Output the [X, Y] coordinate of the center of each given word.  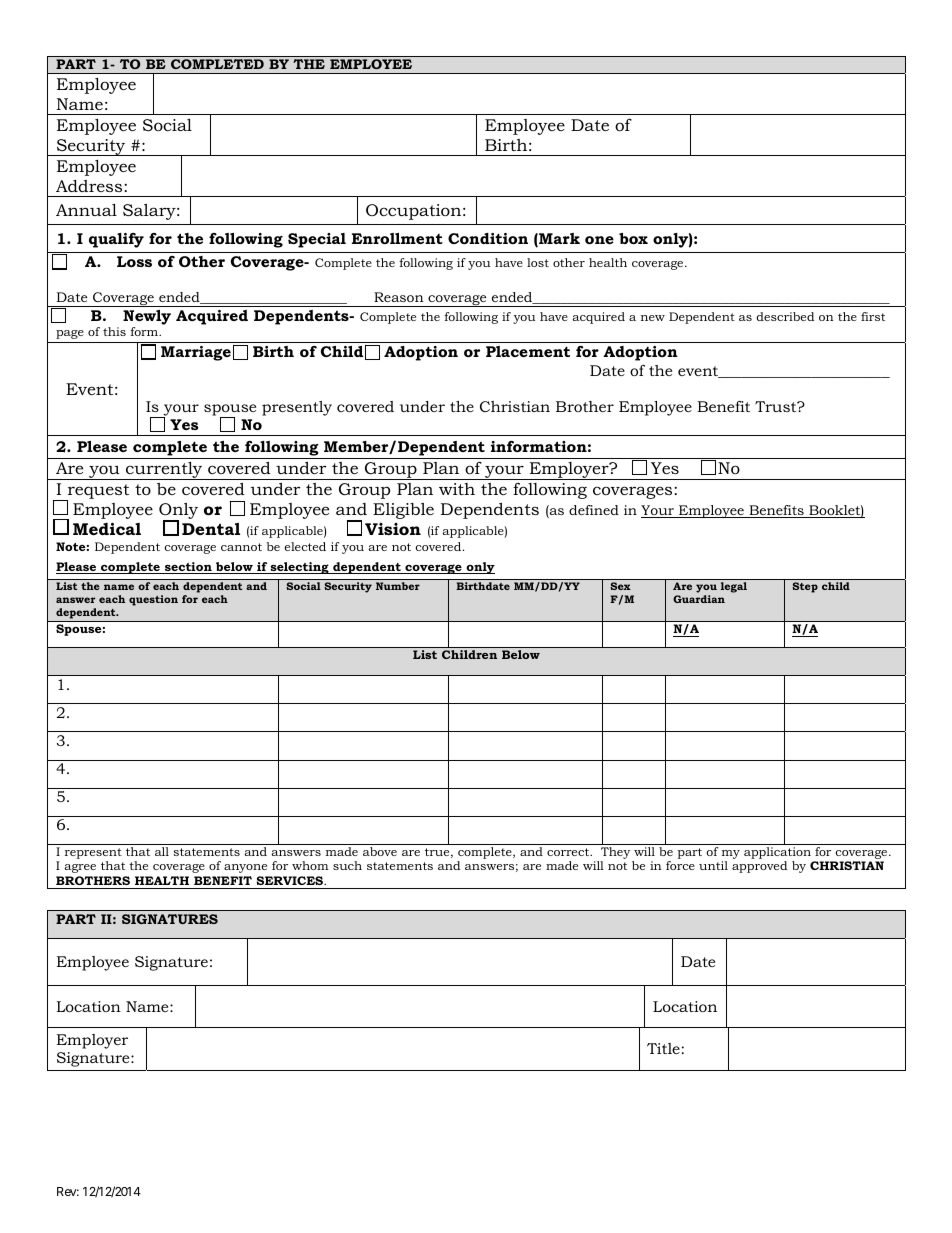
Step [805, 587]
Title [663, 1048]
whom [310, 865]
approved [759, 867]
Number [398, 586]
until [713, 865]
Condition [488, 238]
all [162, 851]
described [785, 316]
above [380, 851]
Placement [528, 351]
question [153, 600]
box [633, 238]
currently [164, 471]
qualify [116, 240]
